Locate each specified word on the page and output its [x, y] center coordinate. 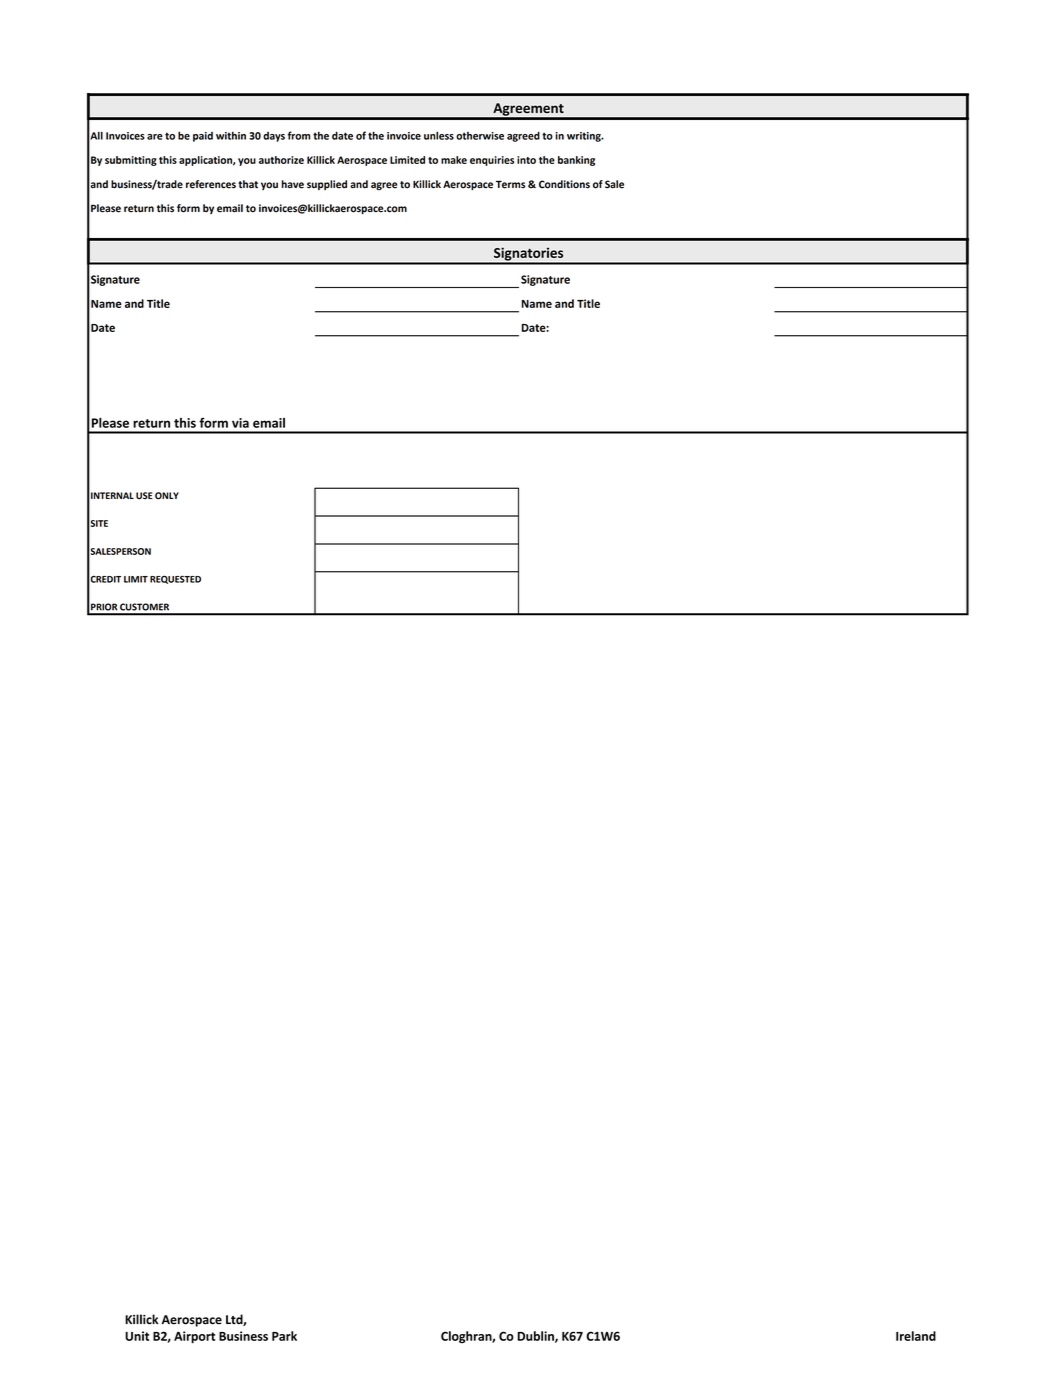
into [526, 160]
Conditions [564, 184]
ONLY [167, 496]
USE [144, 496]
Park [284, 1336]
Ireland [916, 1336]
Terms [510, 184]
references [211, 184]
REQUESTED [175, 579]
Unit [137, 1336]
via [240, 423]
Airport [194, 1337]
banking [576, 161]
